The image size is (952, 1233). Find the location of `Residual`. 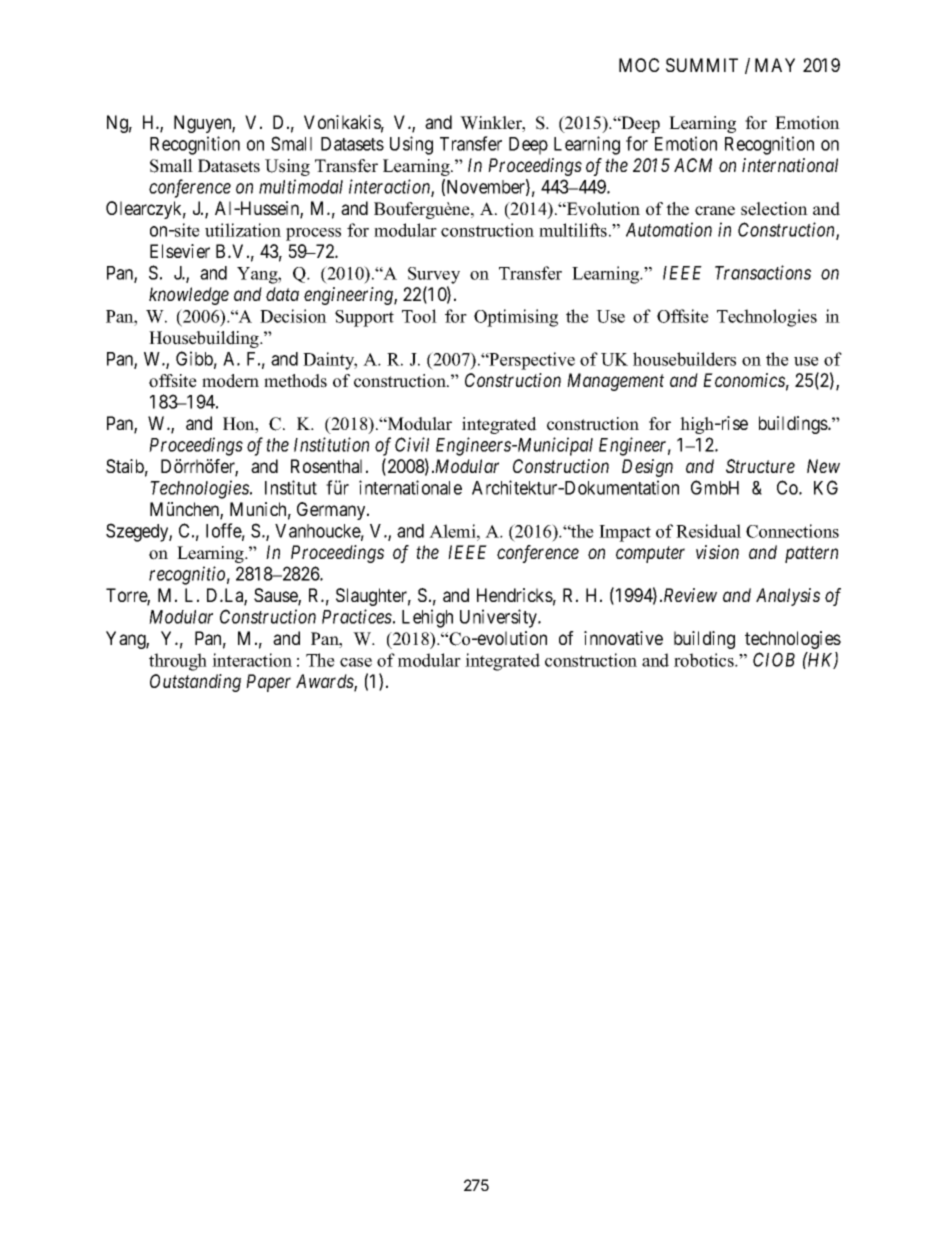

Residual is located at coordinates (708, 531).
